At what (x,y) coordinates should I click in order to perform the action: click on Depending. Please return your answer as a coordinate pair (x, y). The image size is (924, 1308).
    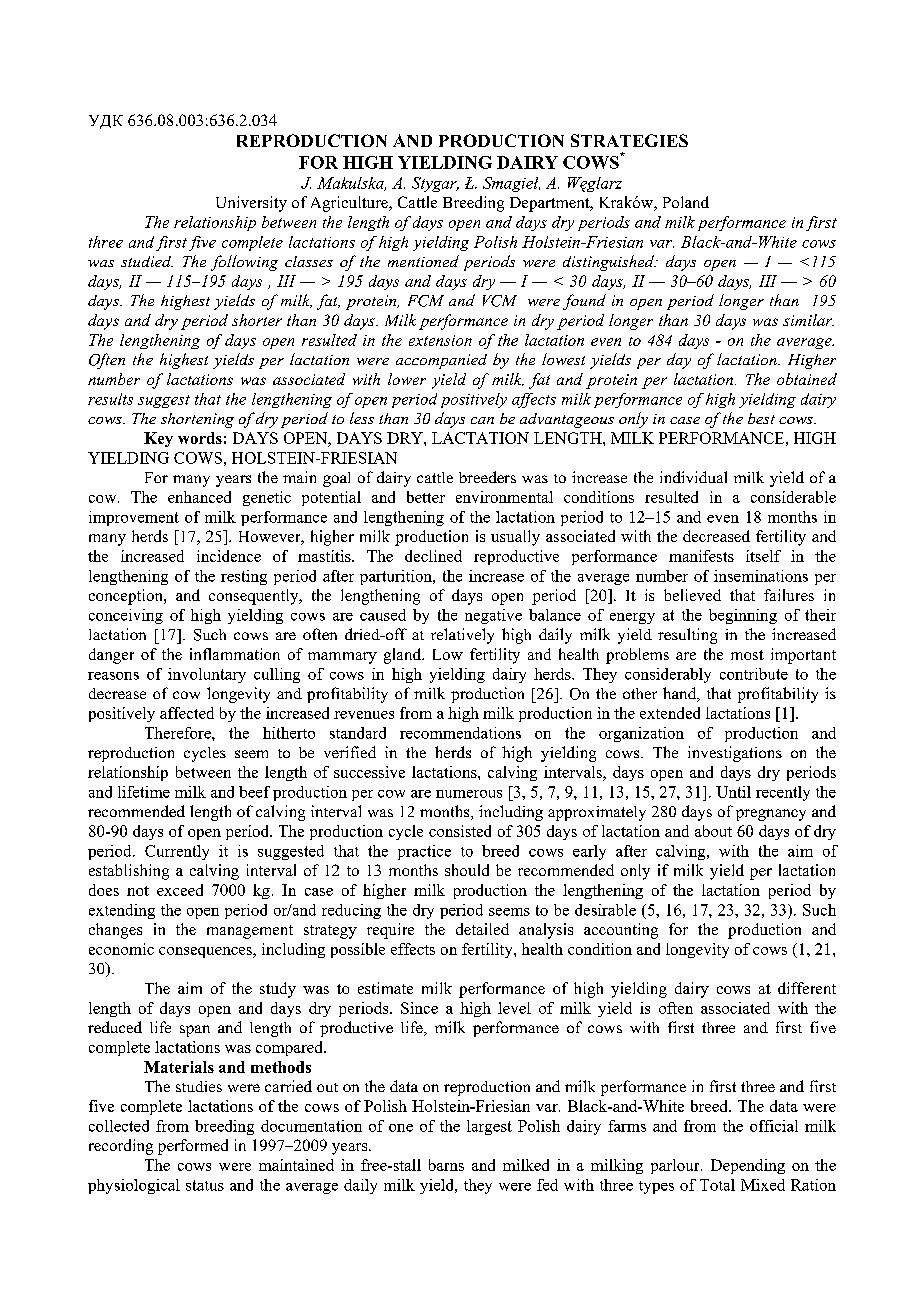
    Looking at the image, I should click on (748, 1166).
